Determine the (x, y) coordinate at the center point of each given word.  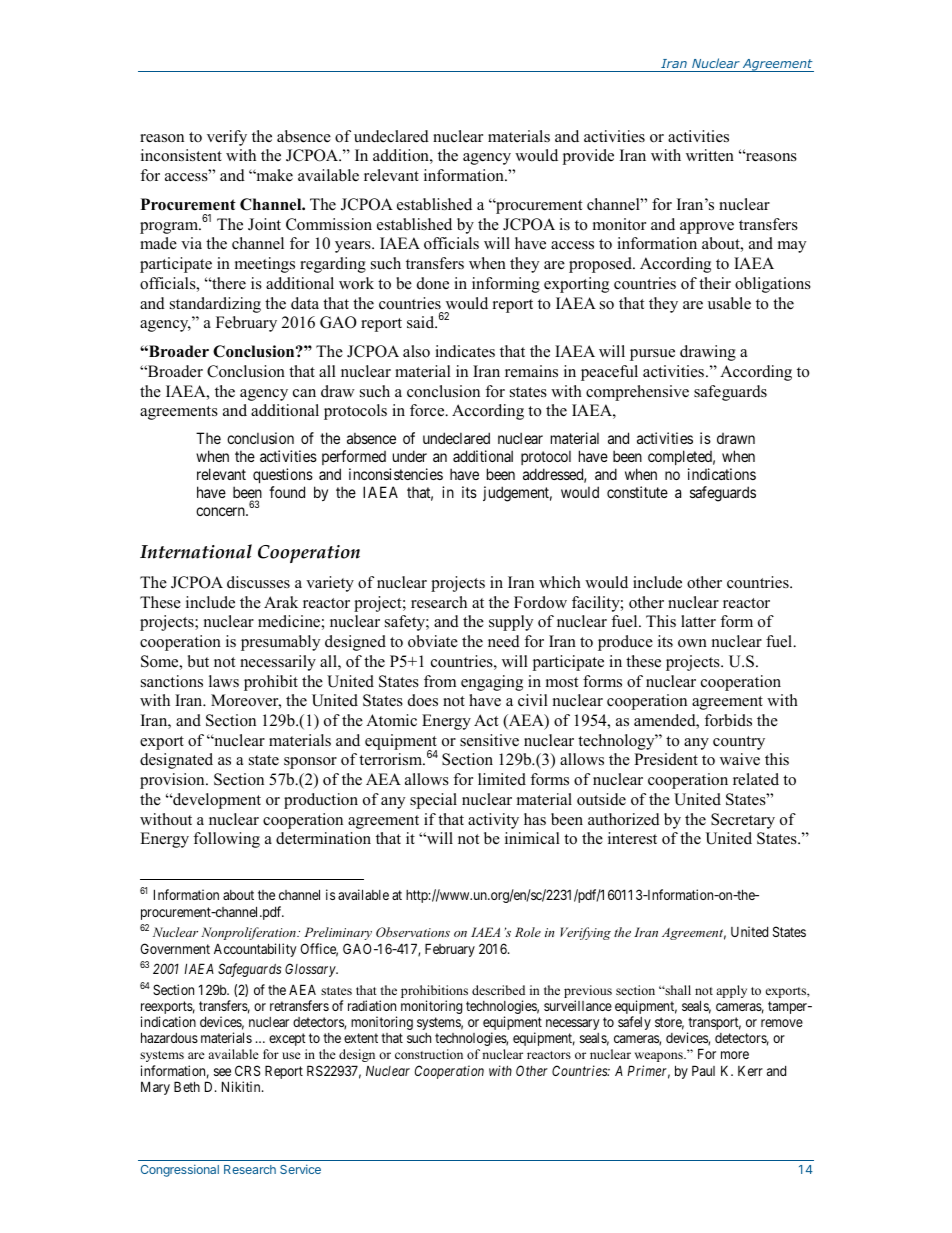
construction (429, 1054)
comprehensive (637, 393)
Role (528, 932)
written (710, 155)
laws (224, 681)
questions (283, 475)
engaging (492, 683)
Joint (264, 224)
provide (588, 157)
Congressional (180, 1171)
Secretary (743, 821)
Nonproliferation (249, 933)
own (692, 643)
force (428, 410)
